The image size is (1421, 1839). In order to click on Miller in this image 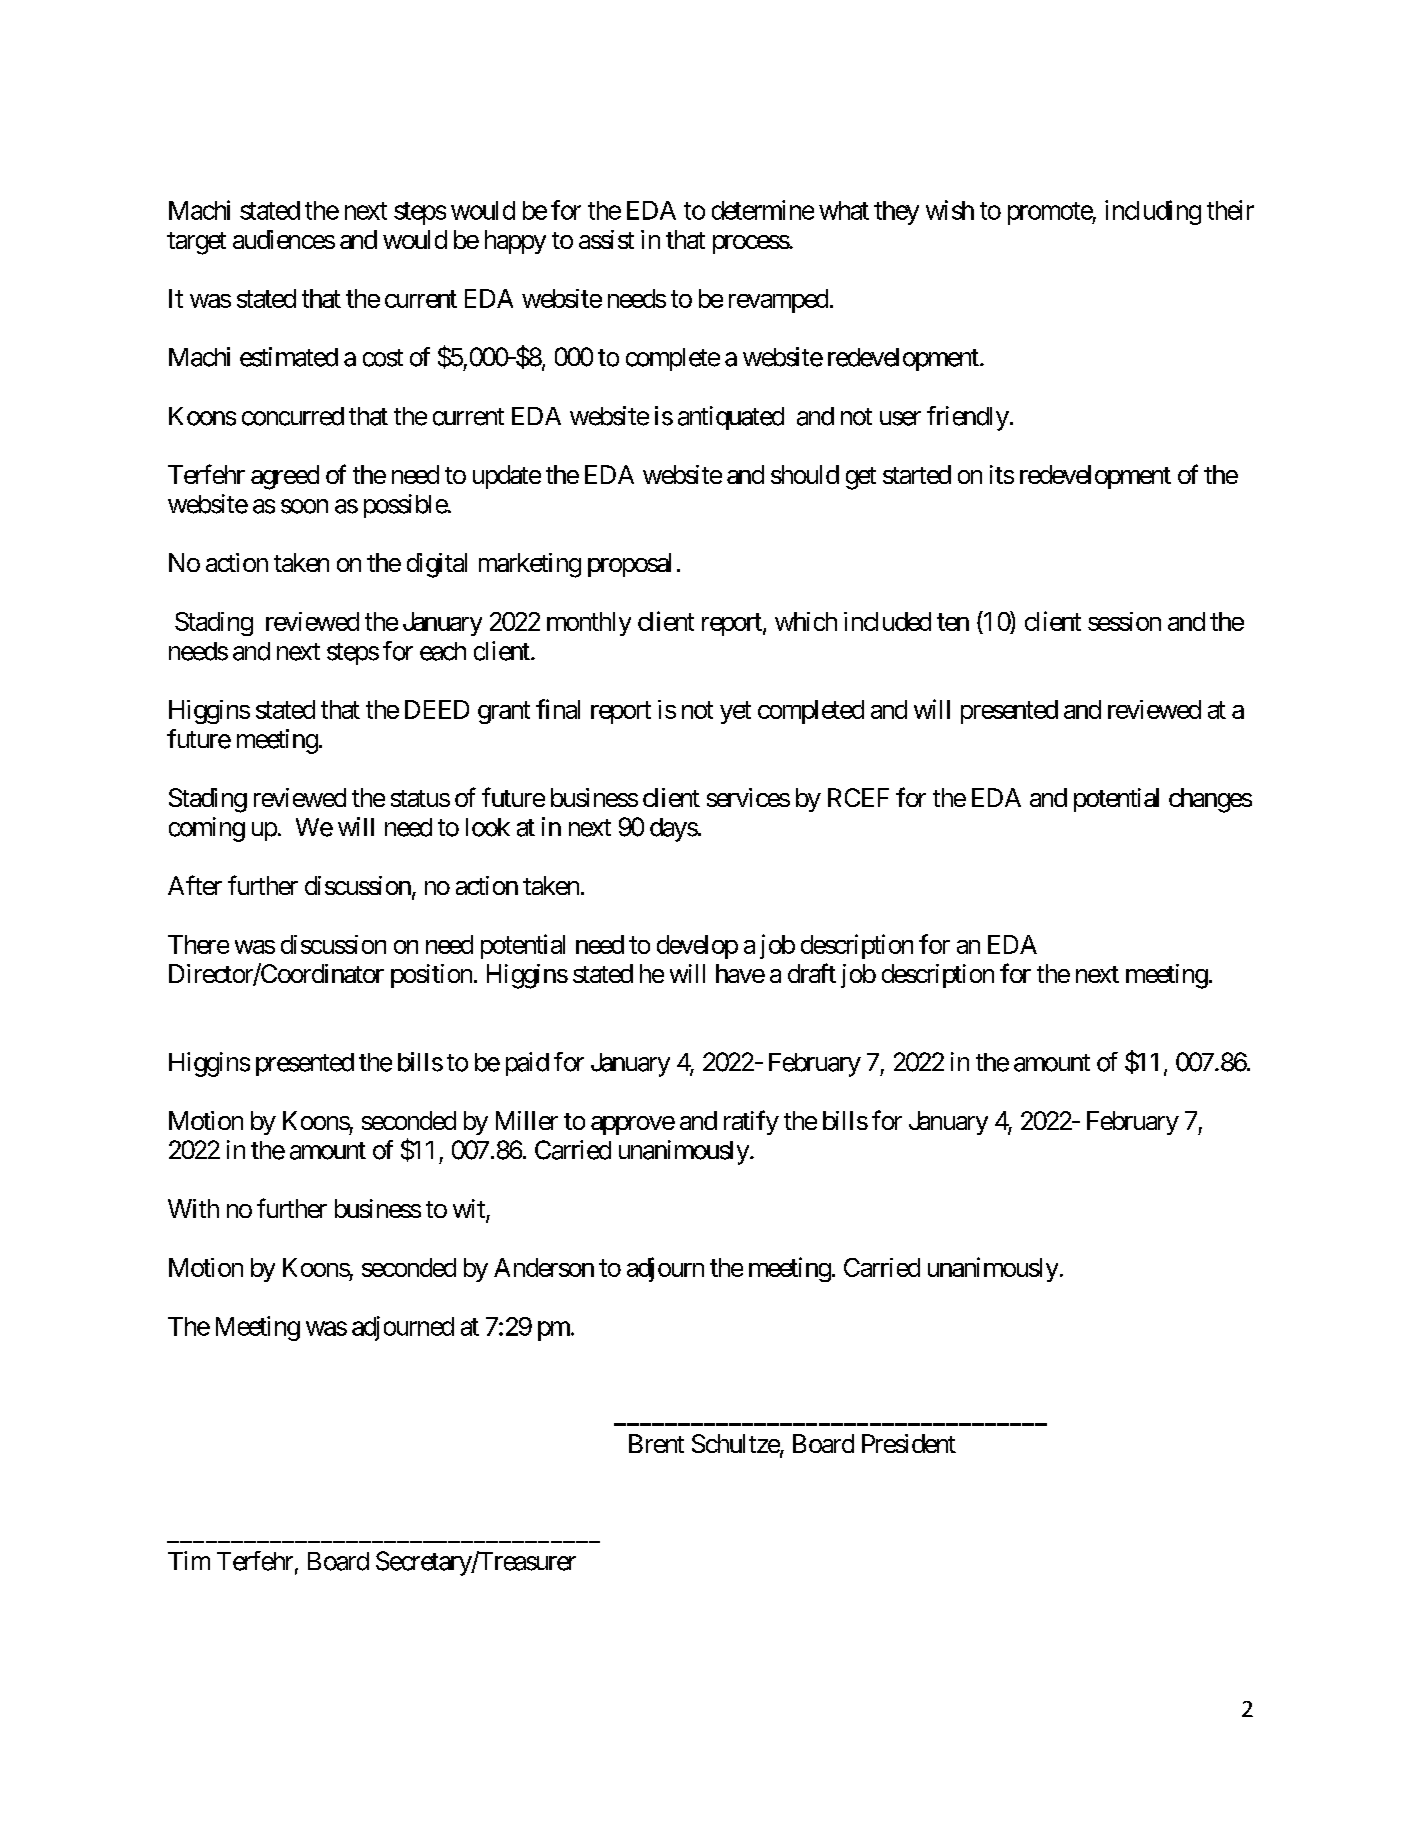, I will do `click(527, 1120)`.
